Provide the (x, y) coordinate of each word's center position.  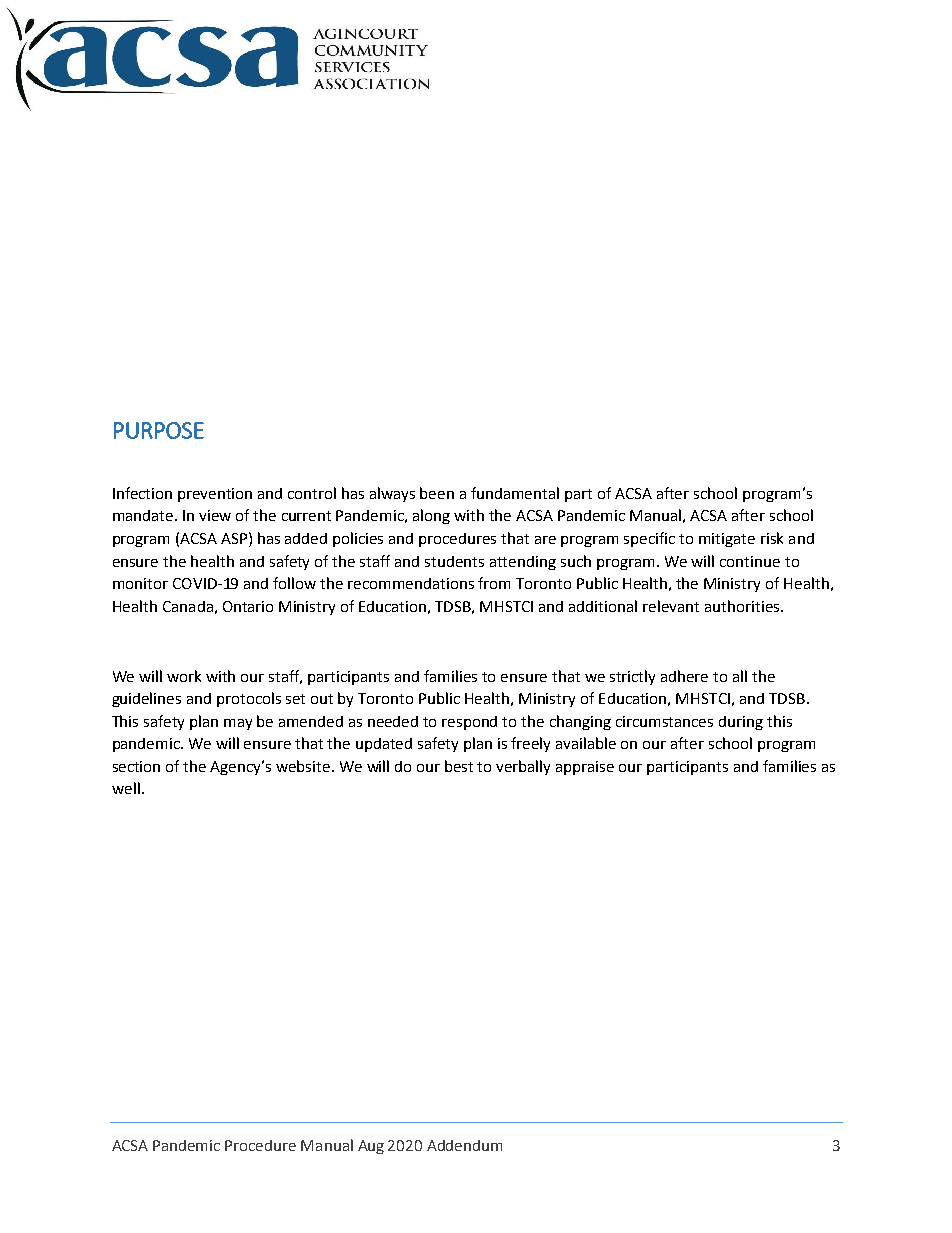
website (304, 766)
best (459, 766)
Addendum (464, 1145)
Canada (188, 606)
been (437, 493)
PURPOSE (159, 430)
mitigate (727, 540)
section (136, 766)
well (126, 788)
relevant (671, 606)
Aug (371, 1147)
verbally (523, 767)
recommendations (411, 583)
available (586, 743)
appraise (585, 768)
